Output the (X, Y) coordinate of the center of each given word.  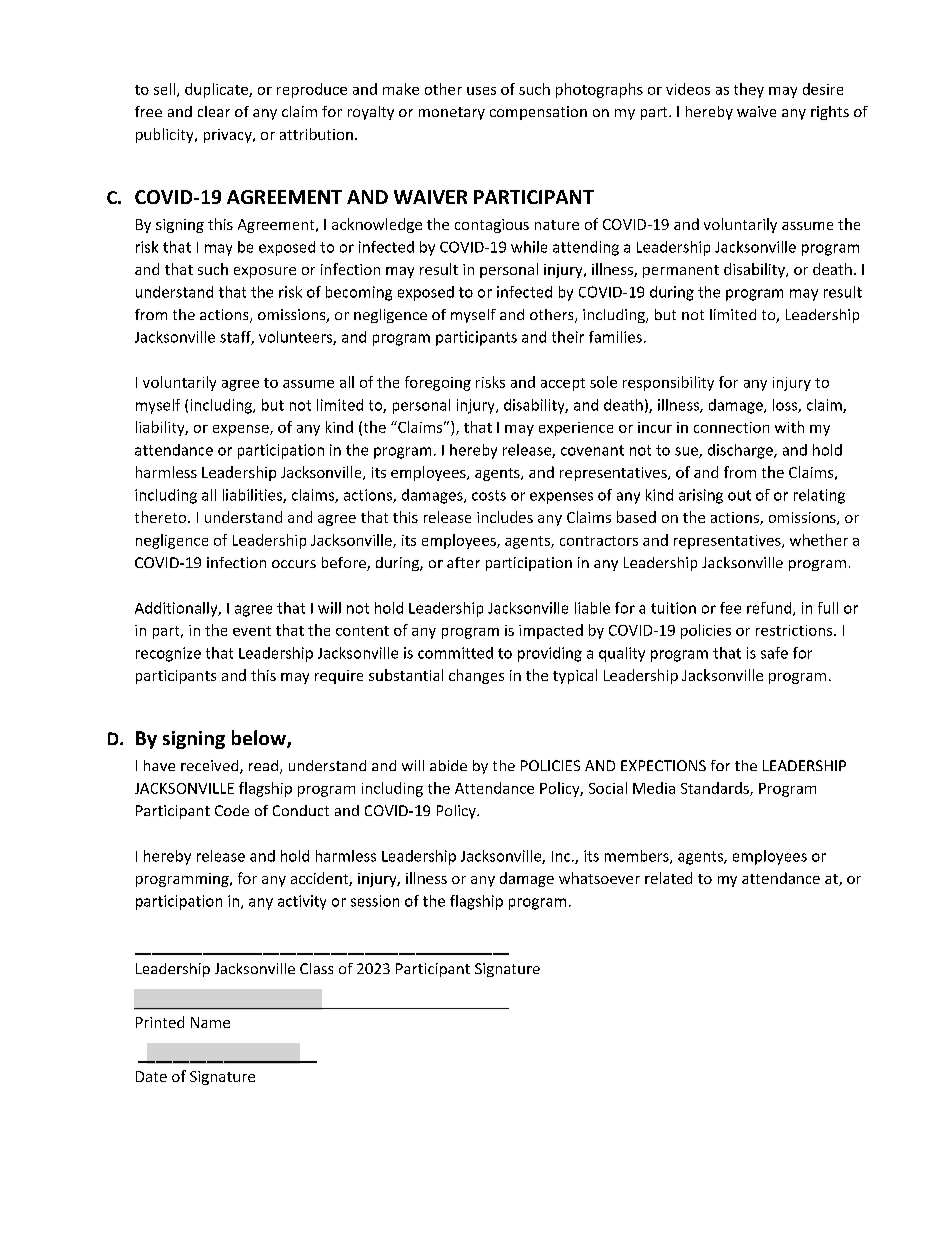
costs (489, 495)
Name (210, 1022)
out (739, 495)
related (668, 878)
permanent (681, 271)
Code (232, 810)
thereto (162, 517)
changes (476, 676)
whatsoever (599, 878)
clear (214, 111)
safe (774, 653)
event (252, 631)
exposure (265, 272)
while (529, 247)
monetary (452, 113)
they (749, 90)
